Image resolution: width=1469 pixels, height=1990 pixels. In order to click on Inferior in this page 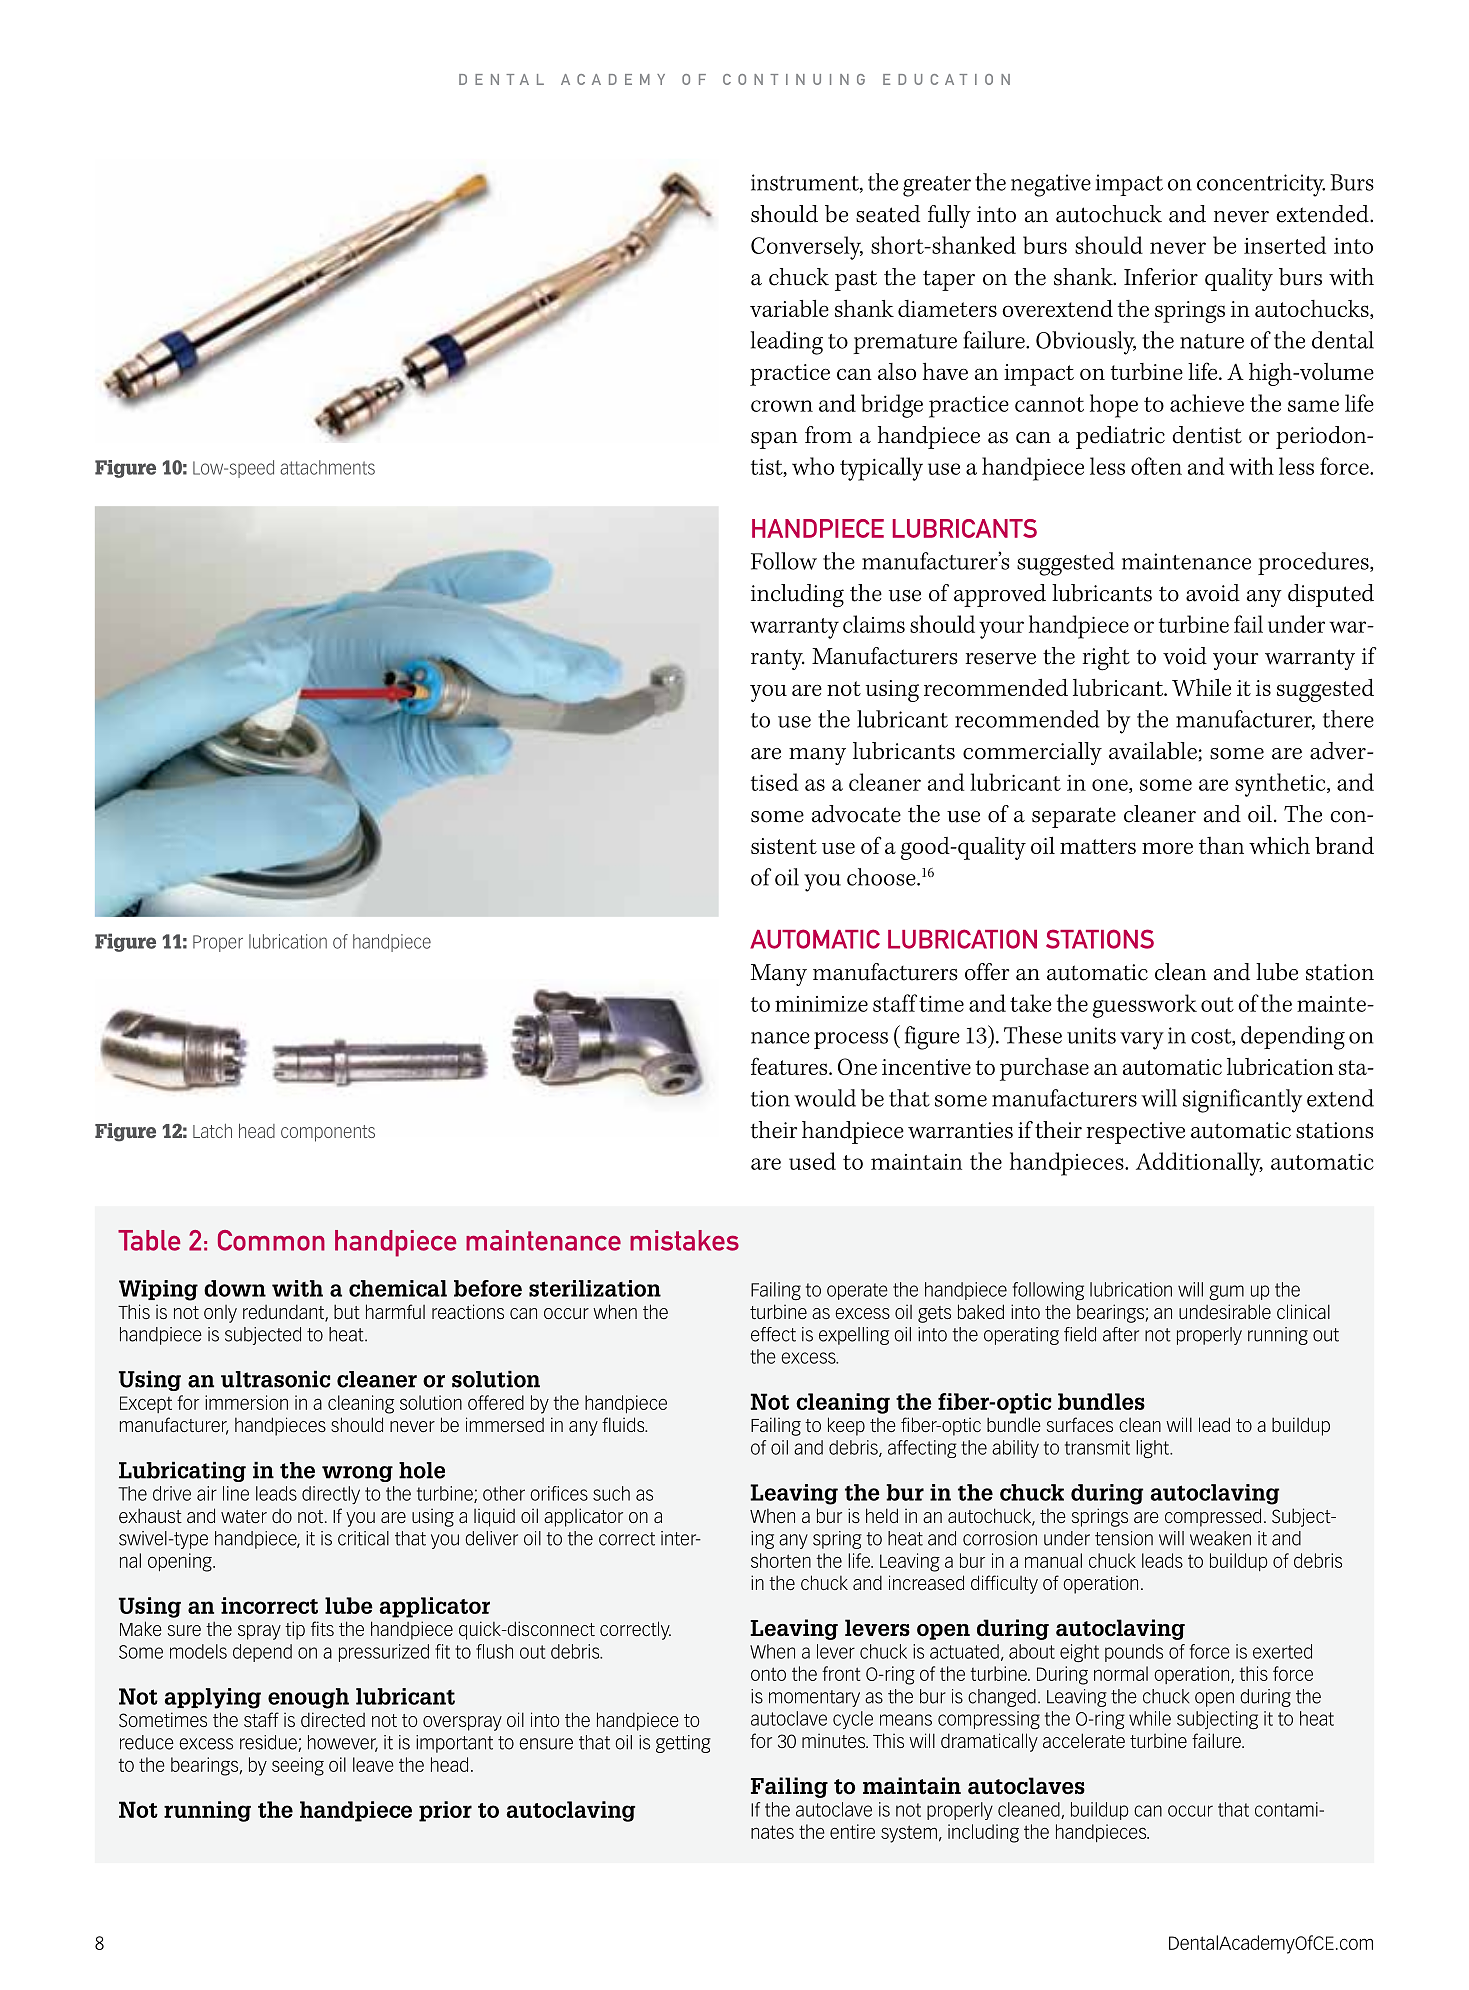, I will do `click(1161, 277)`.
